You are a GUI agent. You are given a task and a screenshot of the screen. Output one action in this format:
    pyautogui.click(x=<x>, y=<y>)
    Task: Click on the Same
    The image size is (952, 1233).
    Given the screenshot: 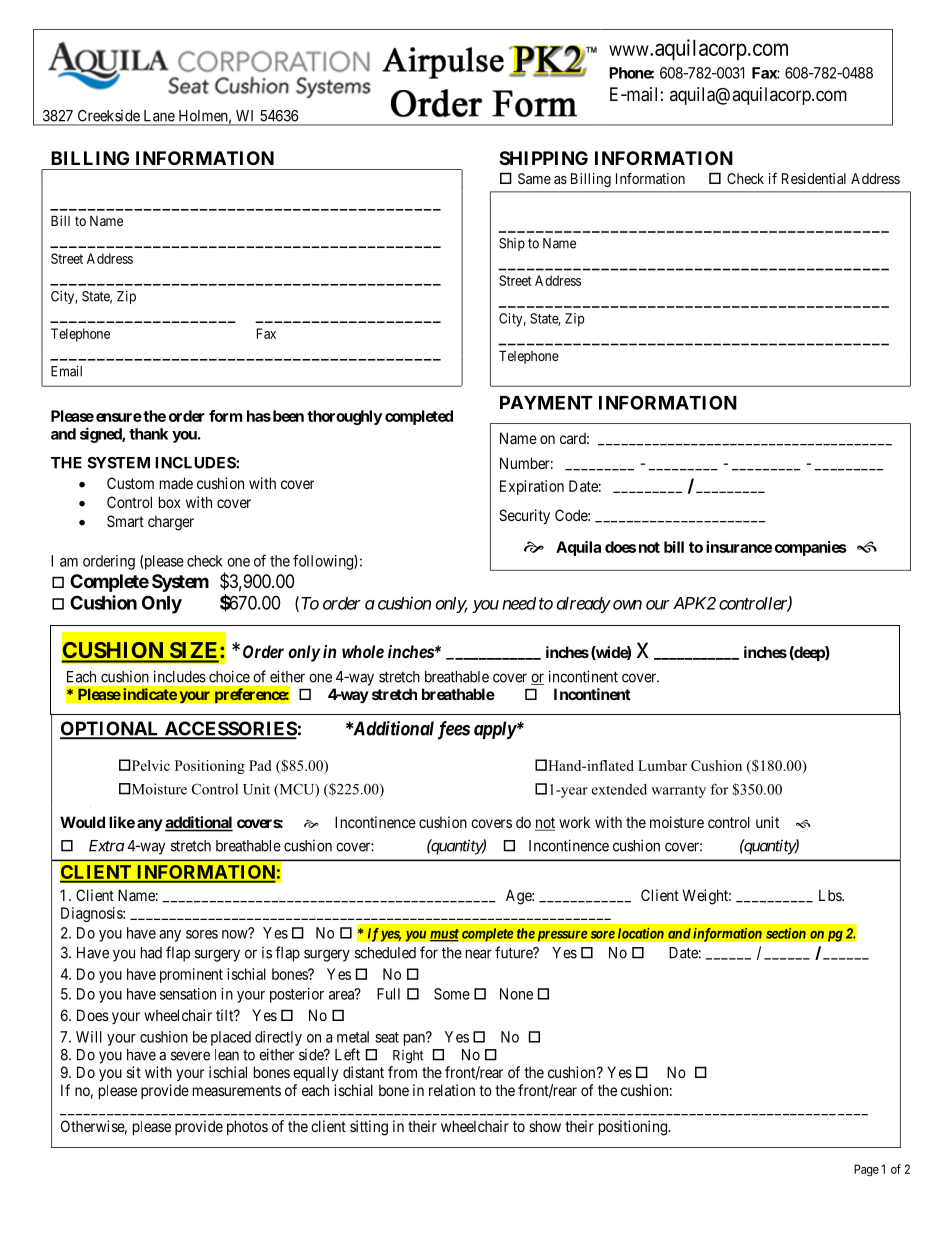 What is the action you would take?
    pyautogui.click(x=534, y=178)
